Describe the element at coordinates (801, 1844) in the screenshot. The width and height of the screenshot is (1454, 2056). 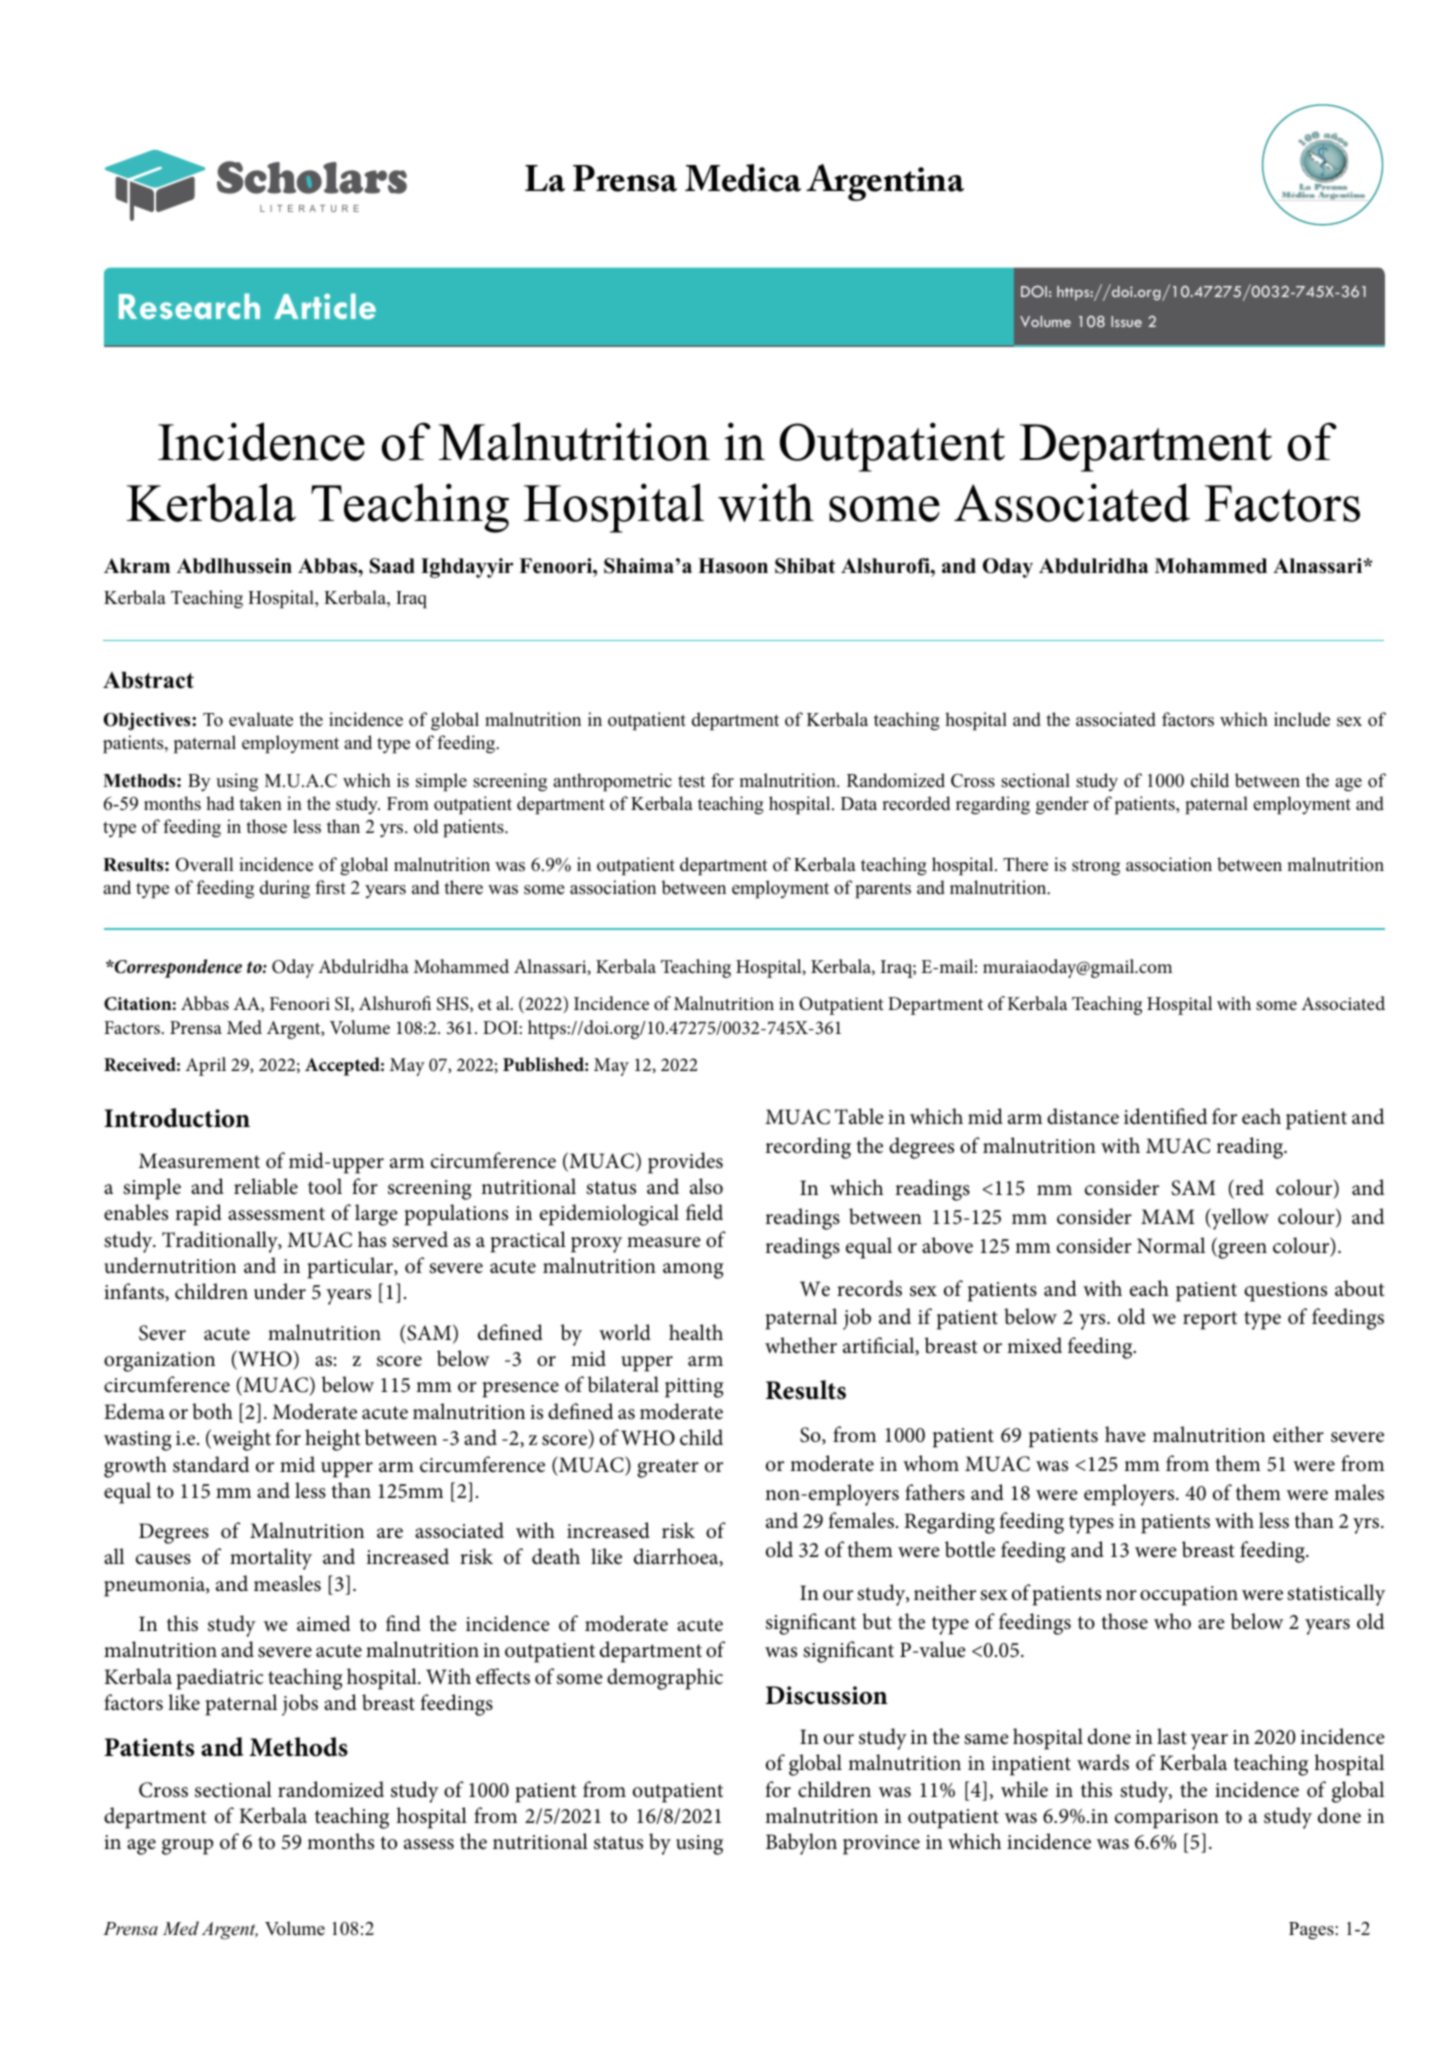
I see `Babylon` at that location.
